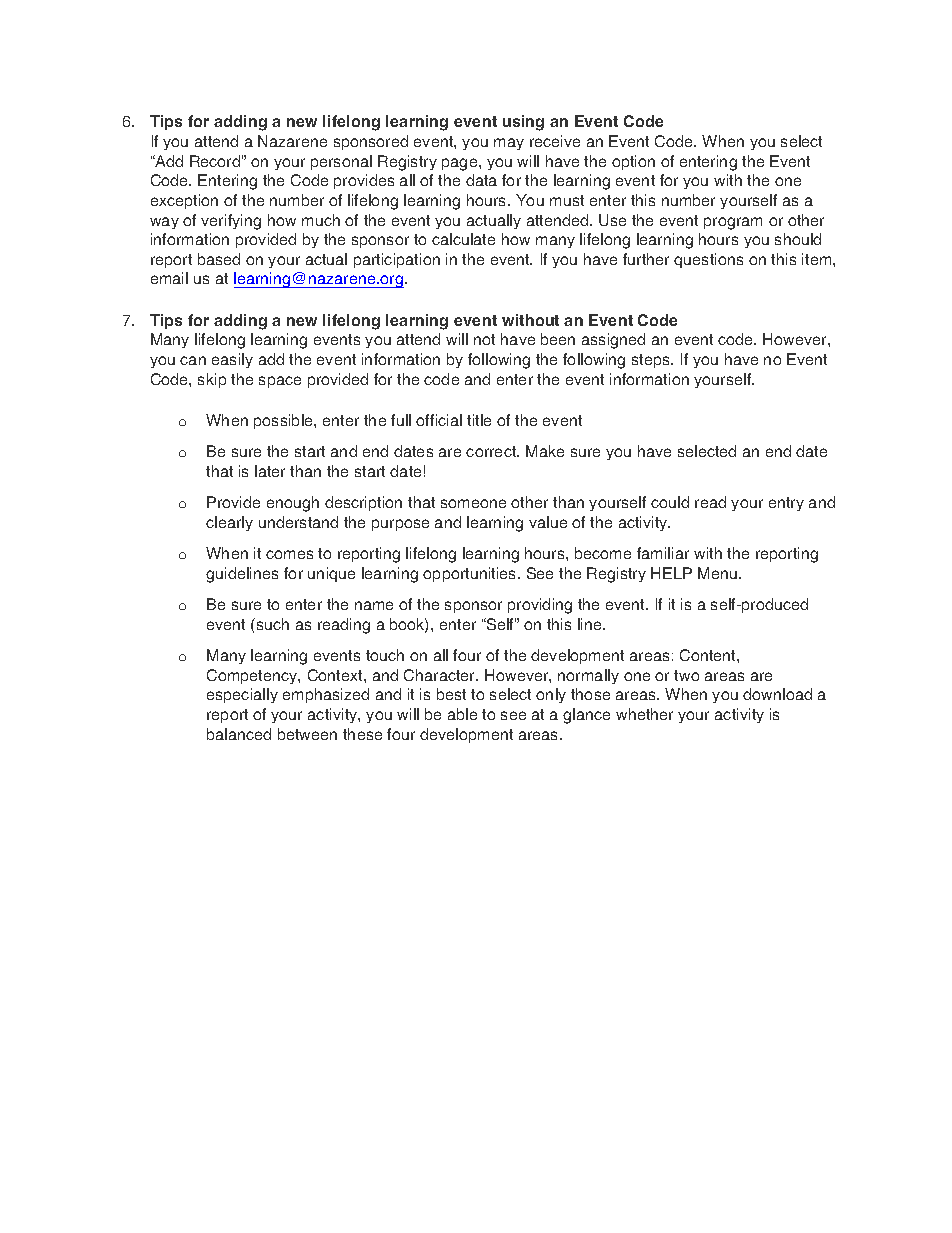  I want to click on personal, so click(341, 162).
